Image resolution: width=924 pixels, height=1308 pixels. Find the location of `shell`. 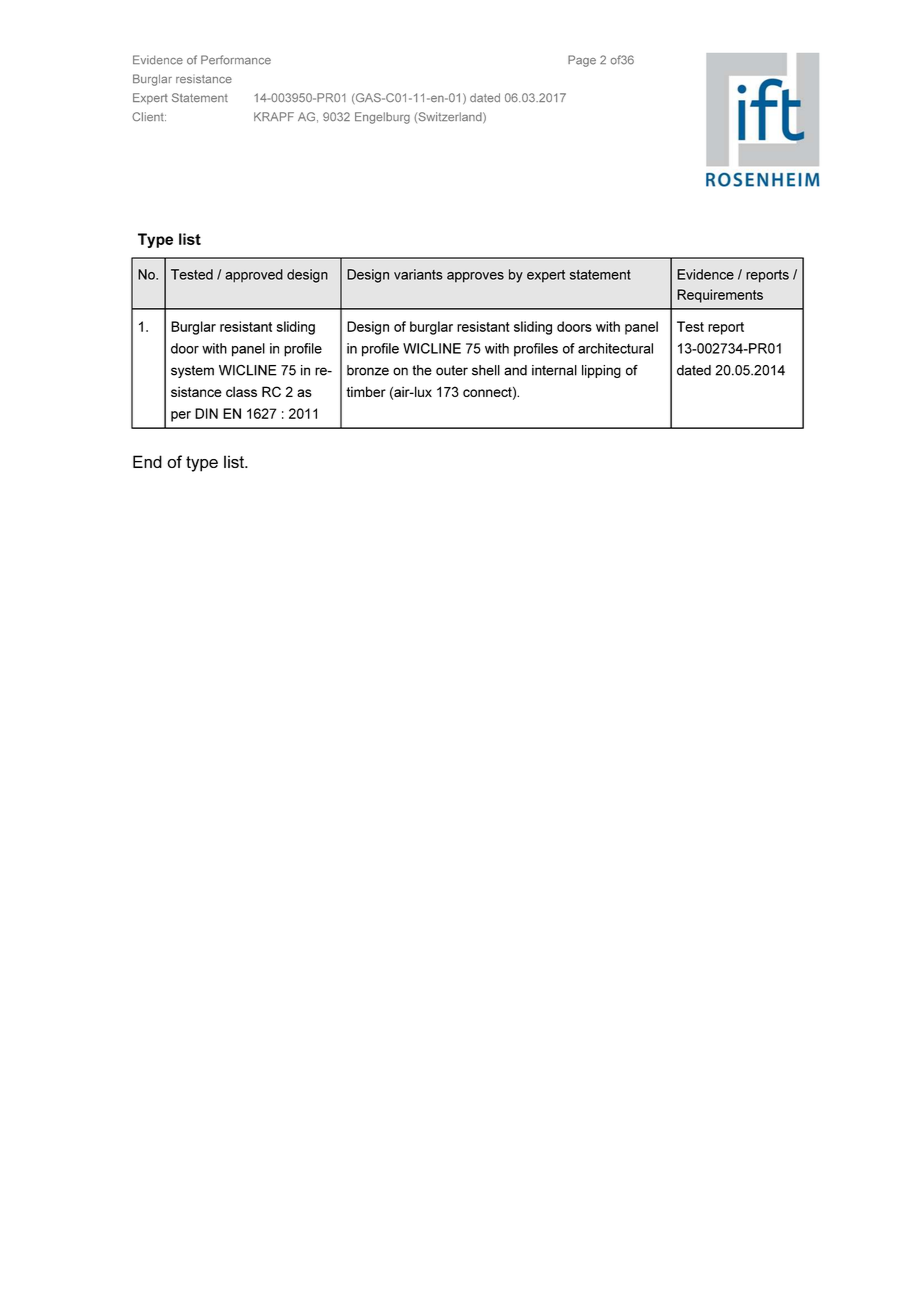

shell is located at coordinates (486, 370).
